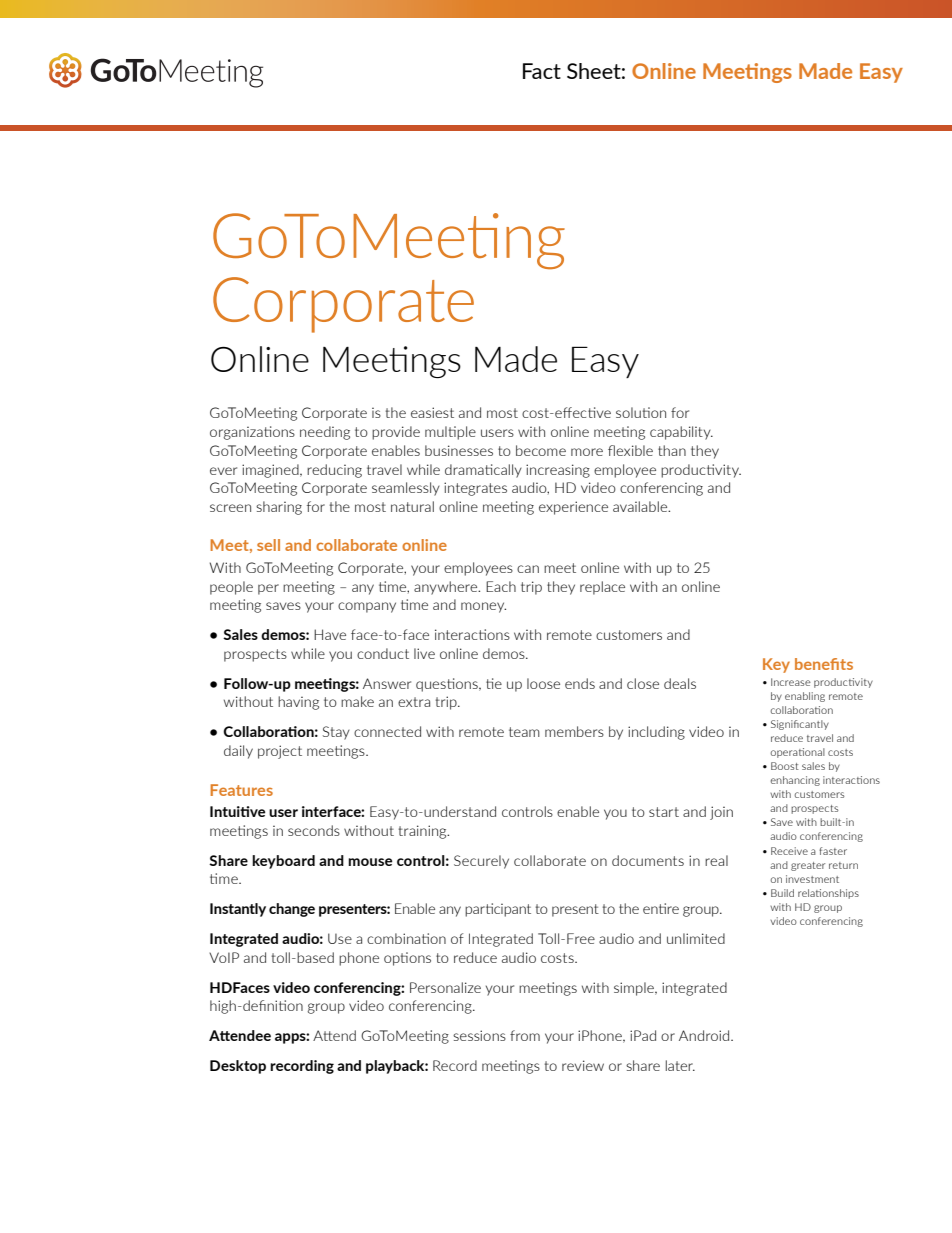 The height and width of the image is (1233, 952). What do you see at coordinates (824, 664) in the image?
I see `benefits` at bounding box center [824, 664].
